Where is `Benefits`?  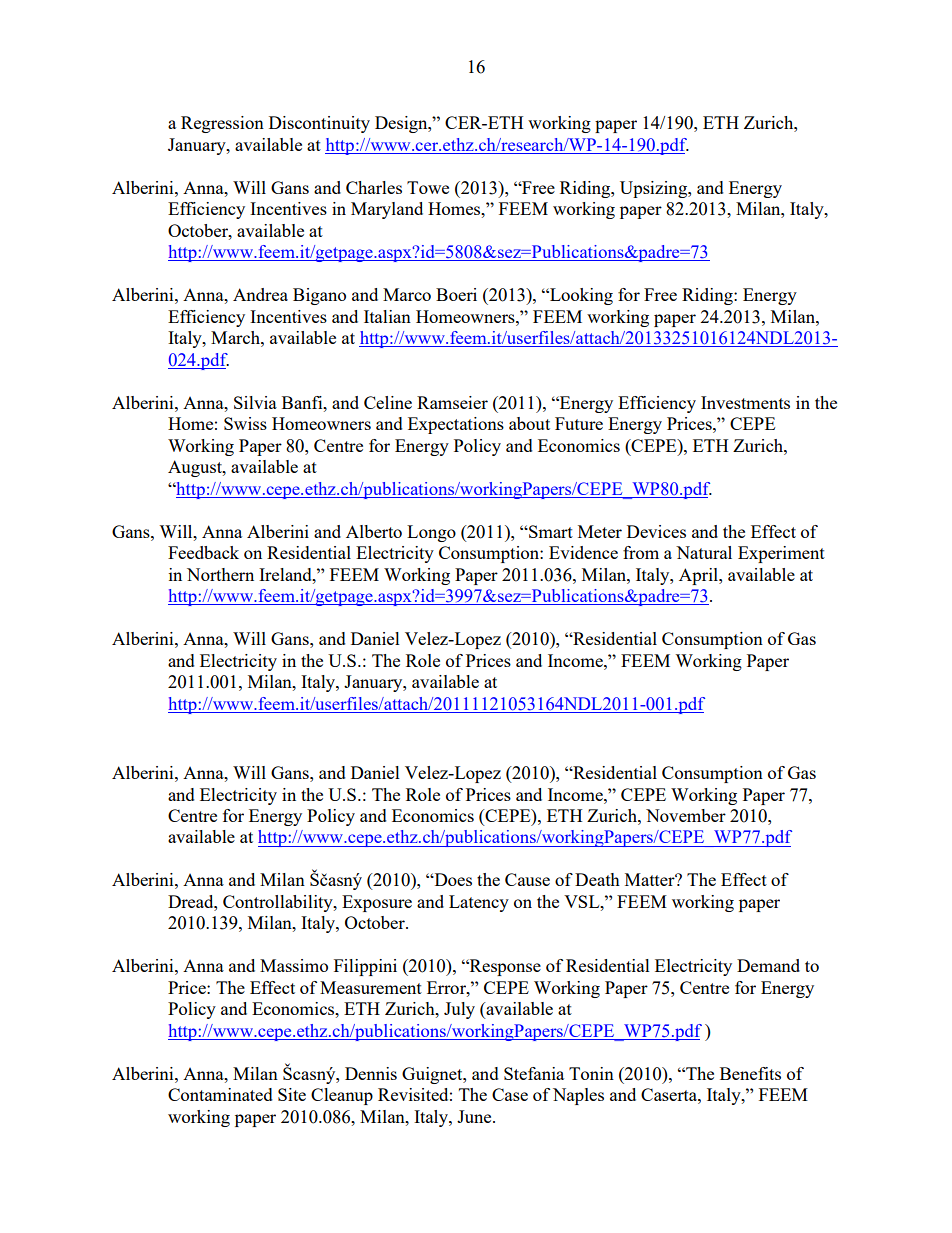
Benefits is located at coordinates (750, 1073).
